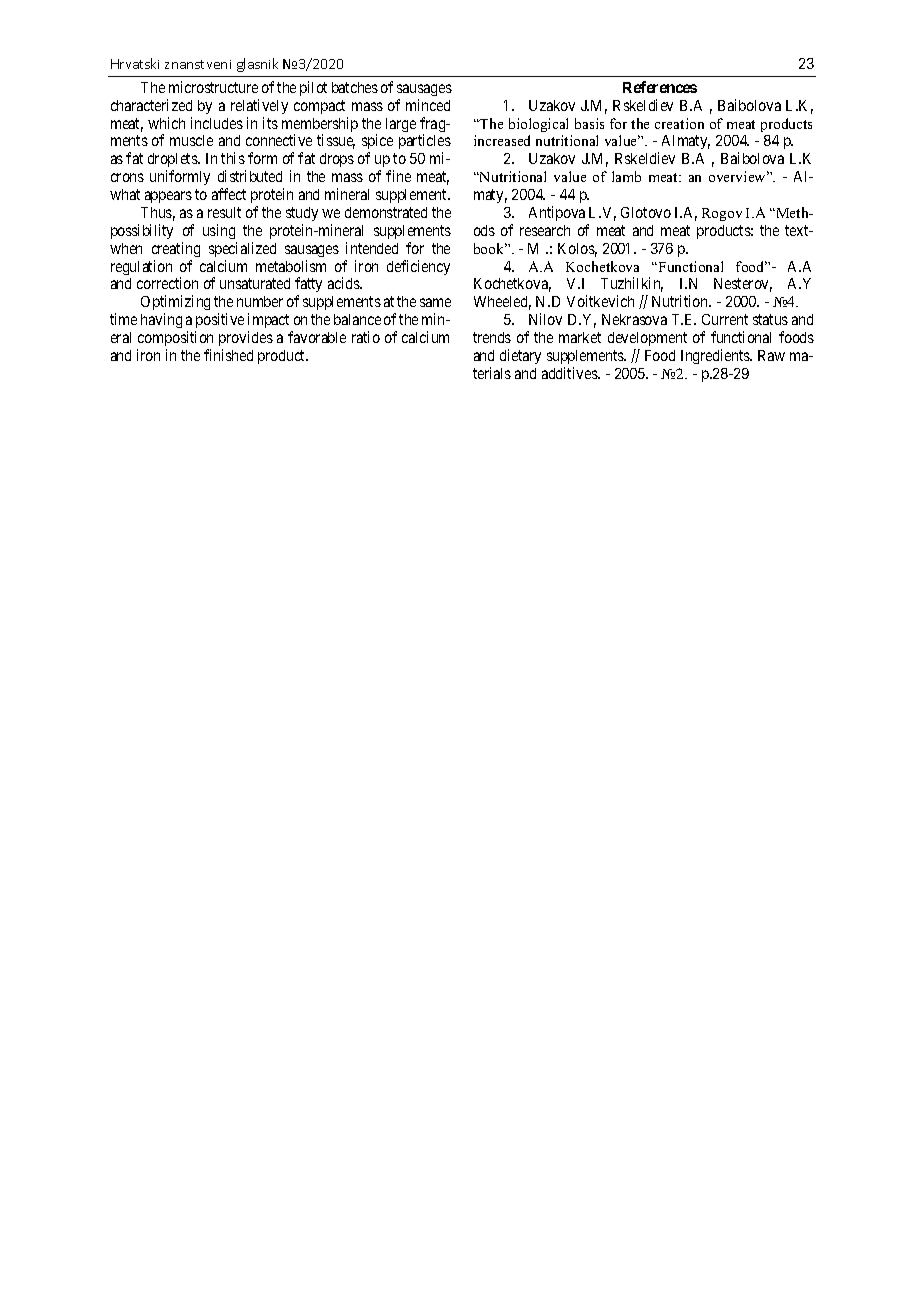  Describe the element at coordinates (198, 64) in the document. I see `znanstveni` at that location.
